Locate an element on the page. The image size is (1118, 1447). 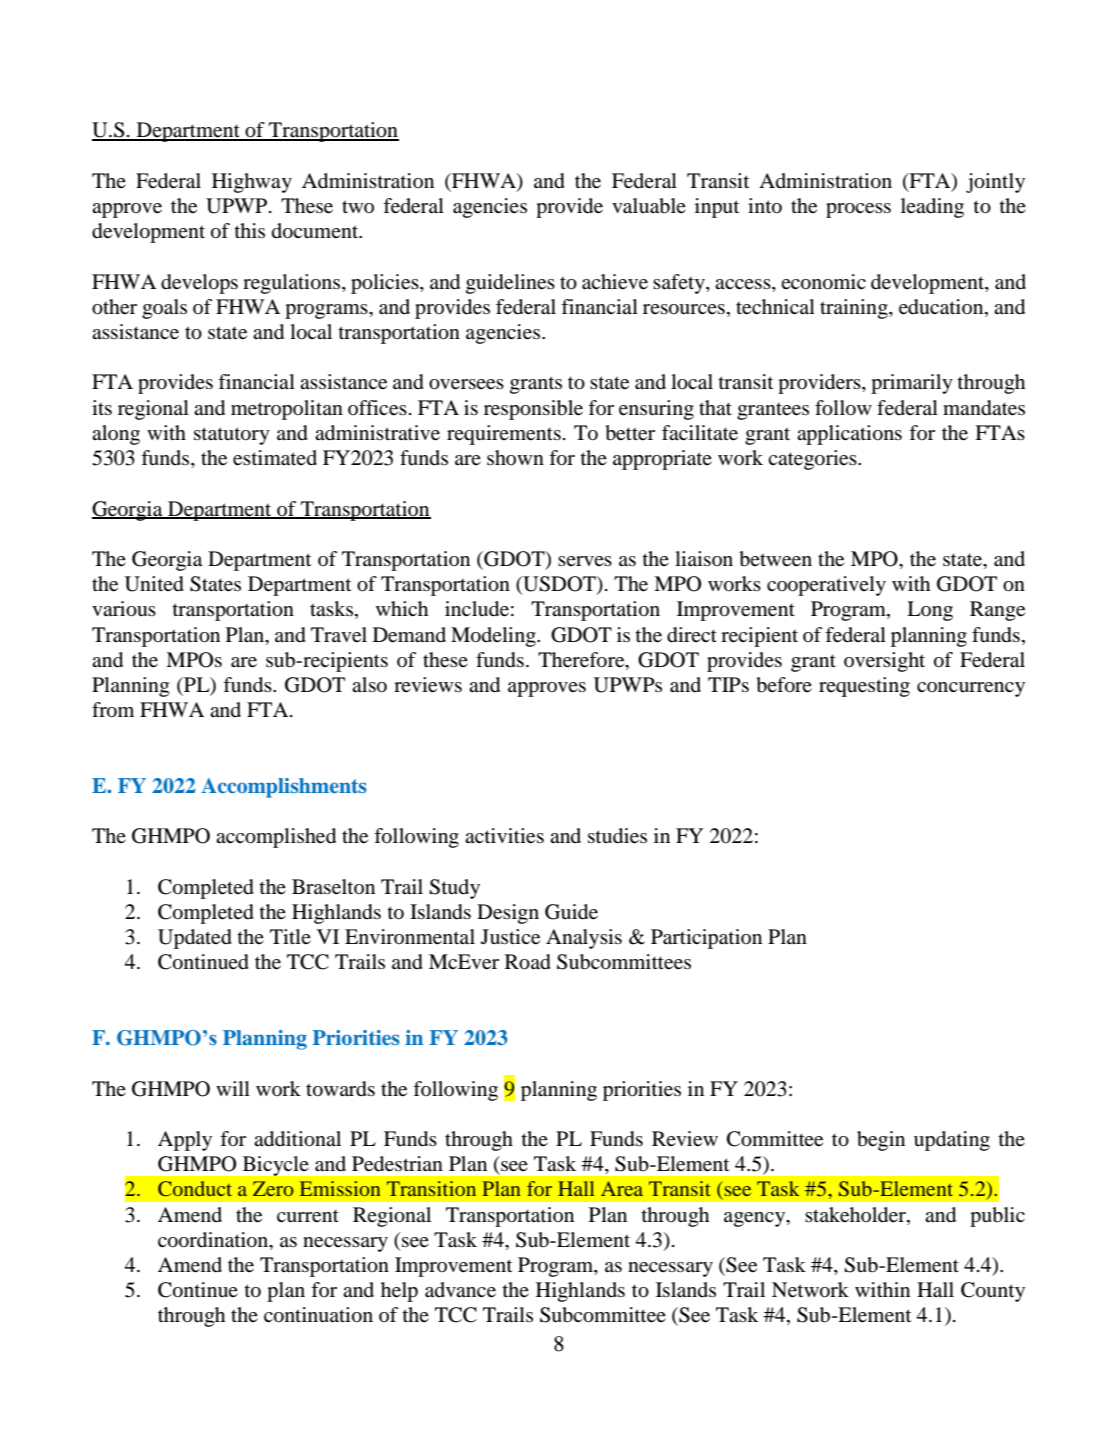
cooperatively is located at coordinates (826, 586).
